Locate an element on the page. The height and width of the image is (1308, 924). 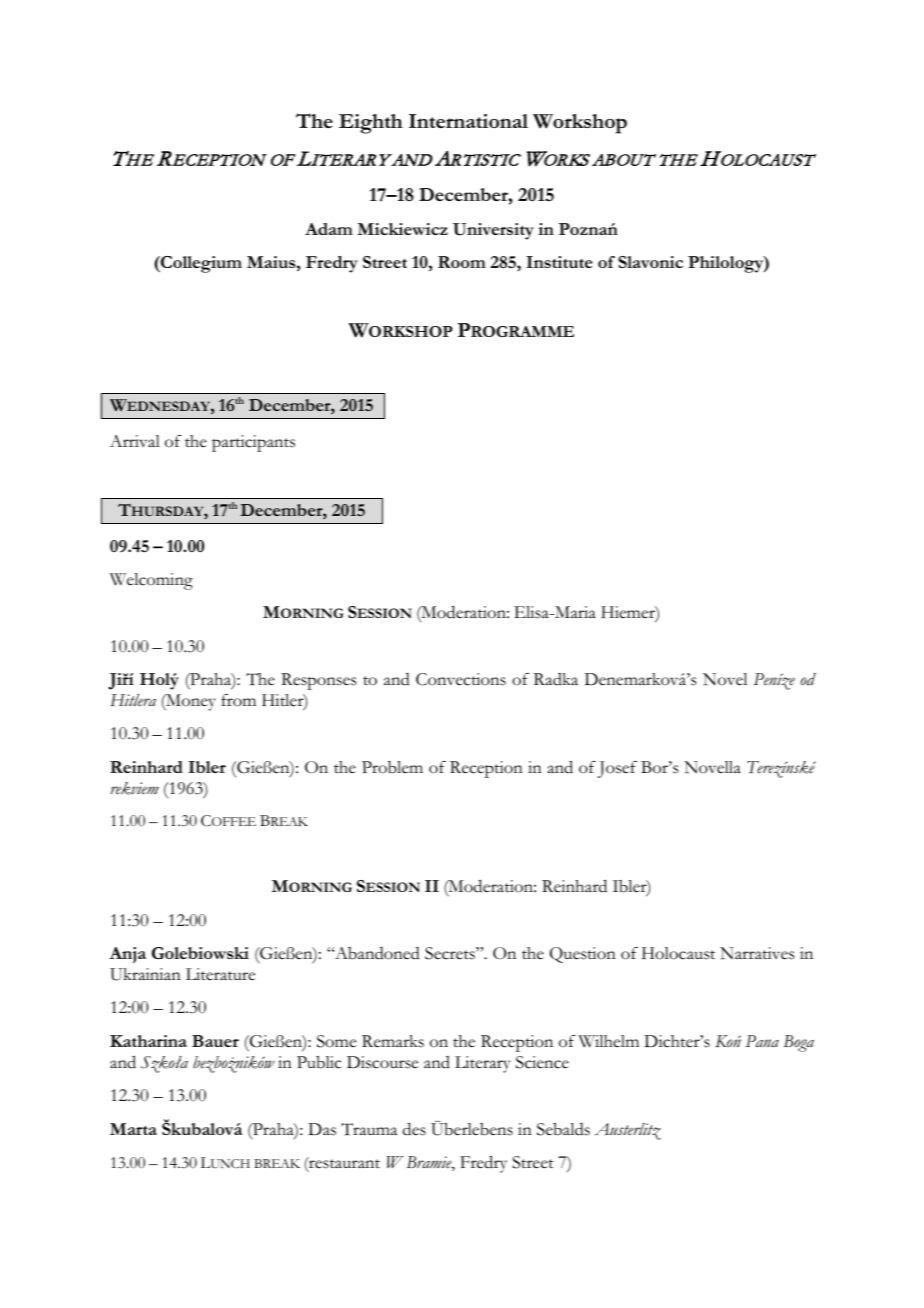
des is located at coordinates (414, 1129).
